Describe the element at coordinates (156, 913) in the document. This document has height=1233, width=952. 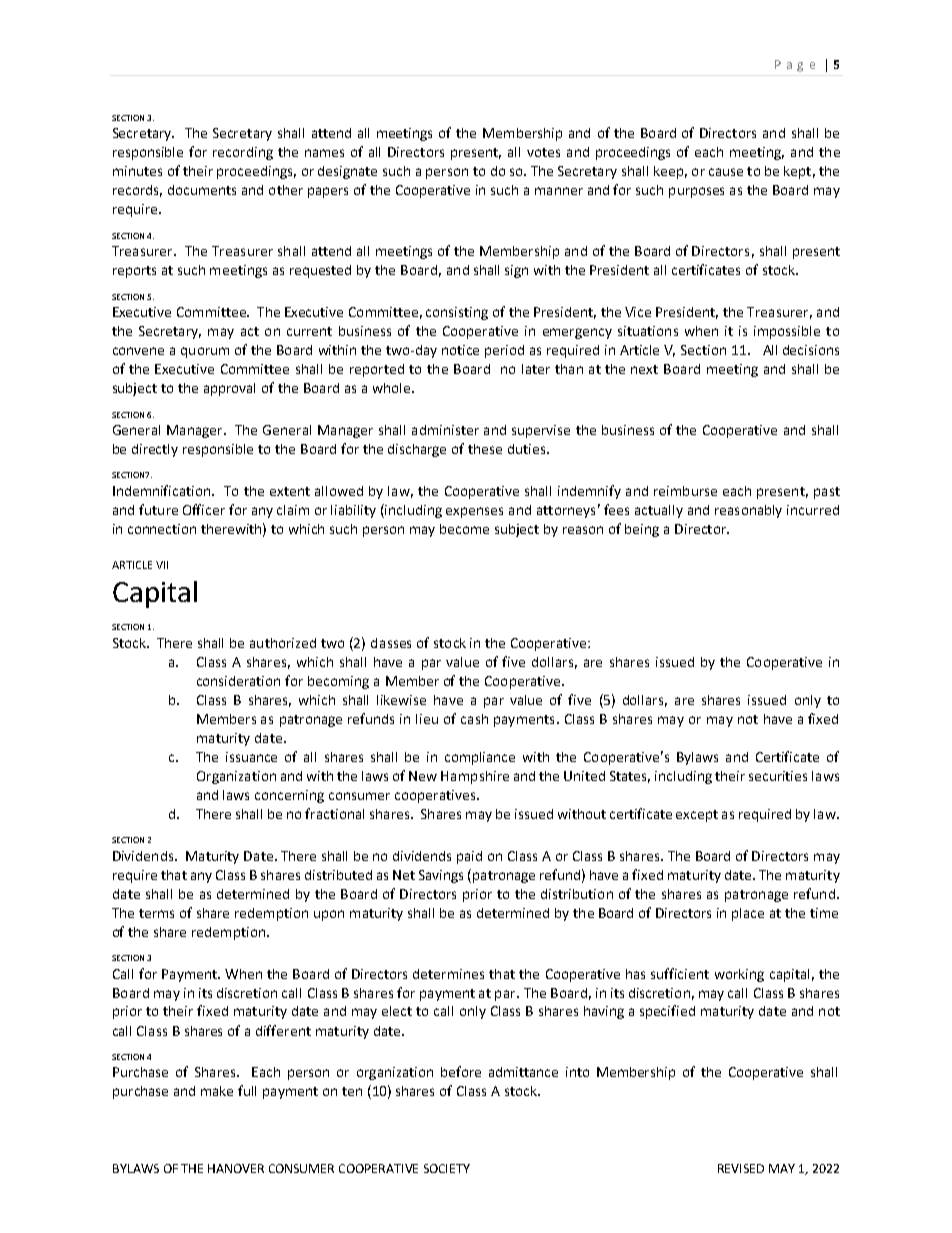
I see `terms` at that location.
